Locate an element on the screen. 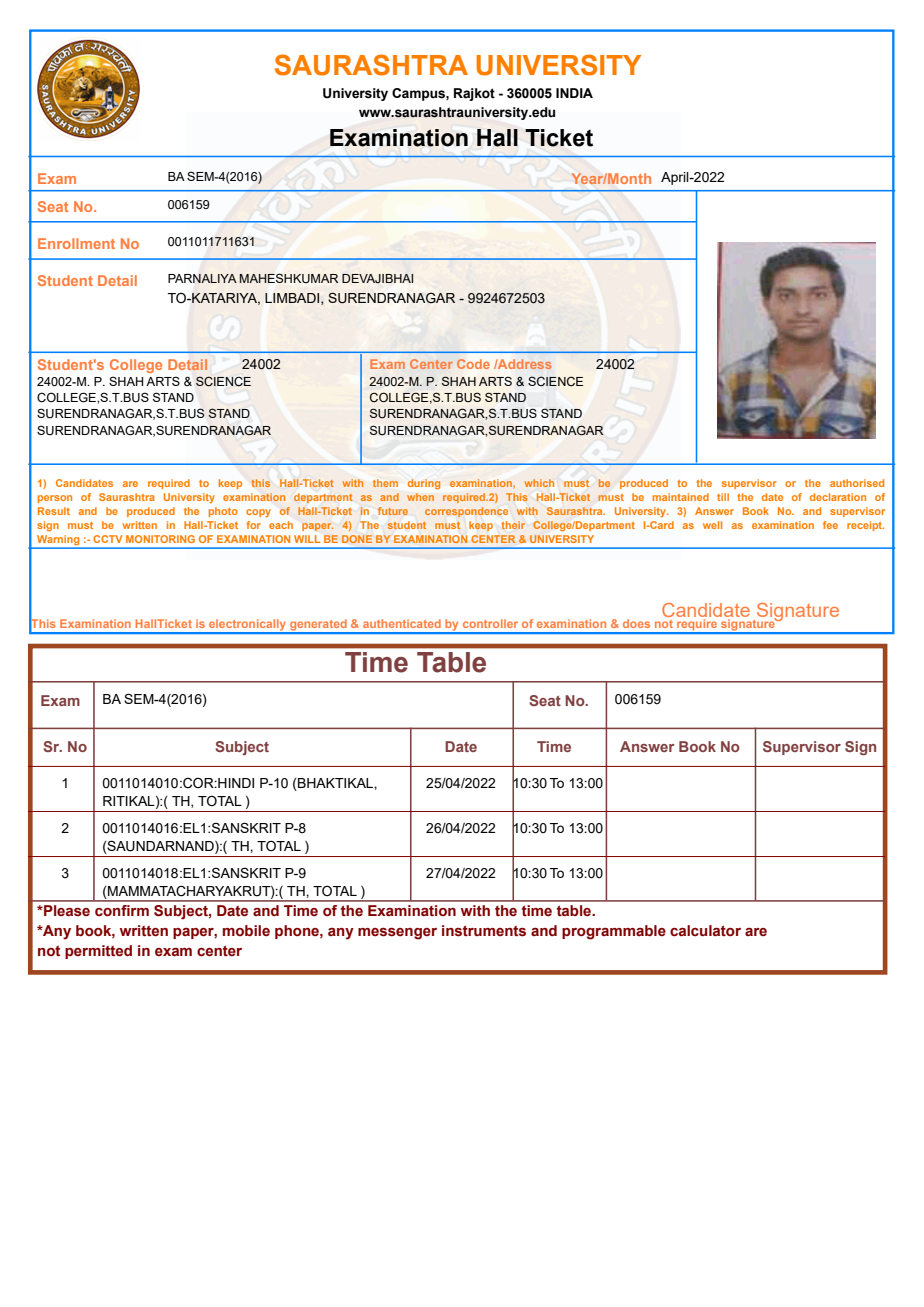 The image size is (924, 1307). instruments is located at coordinates (484, 931).
